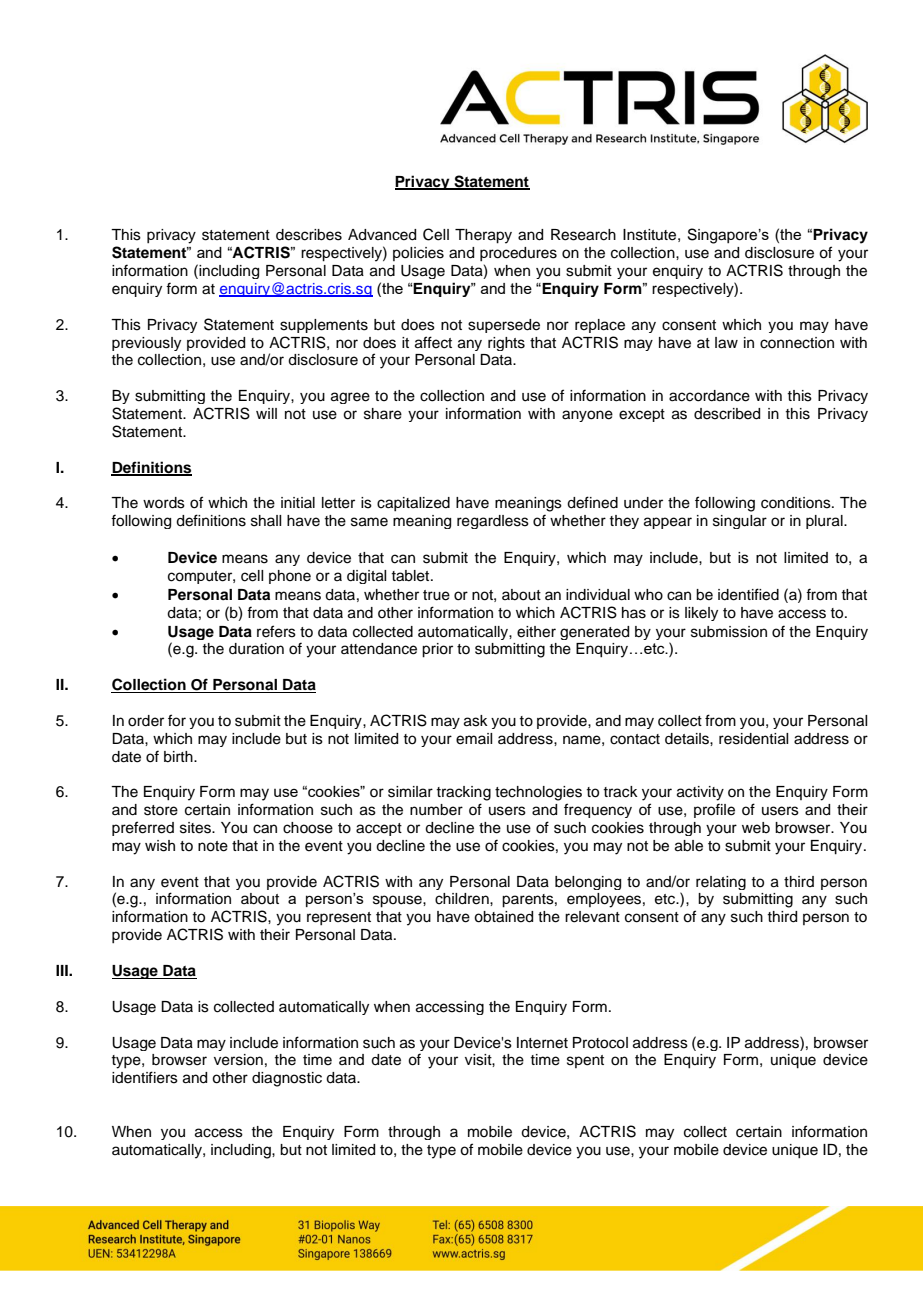  Describe the element at coordinates (437, 650) in the page. I see `prior` at that location.
